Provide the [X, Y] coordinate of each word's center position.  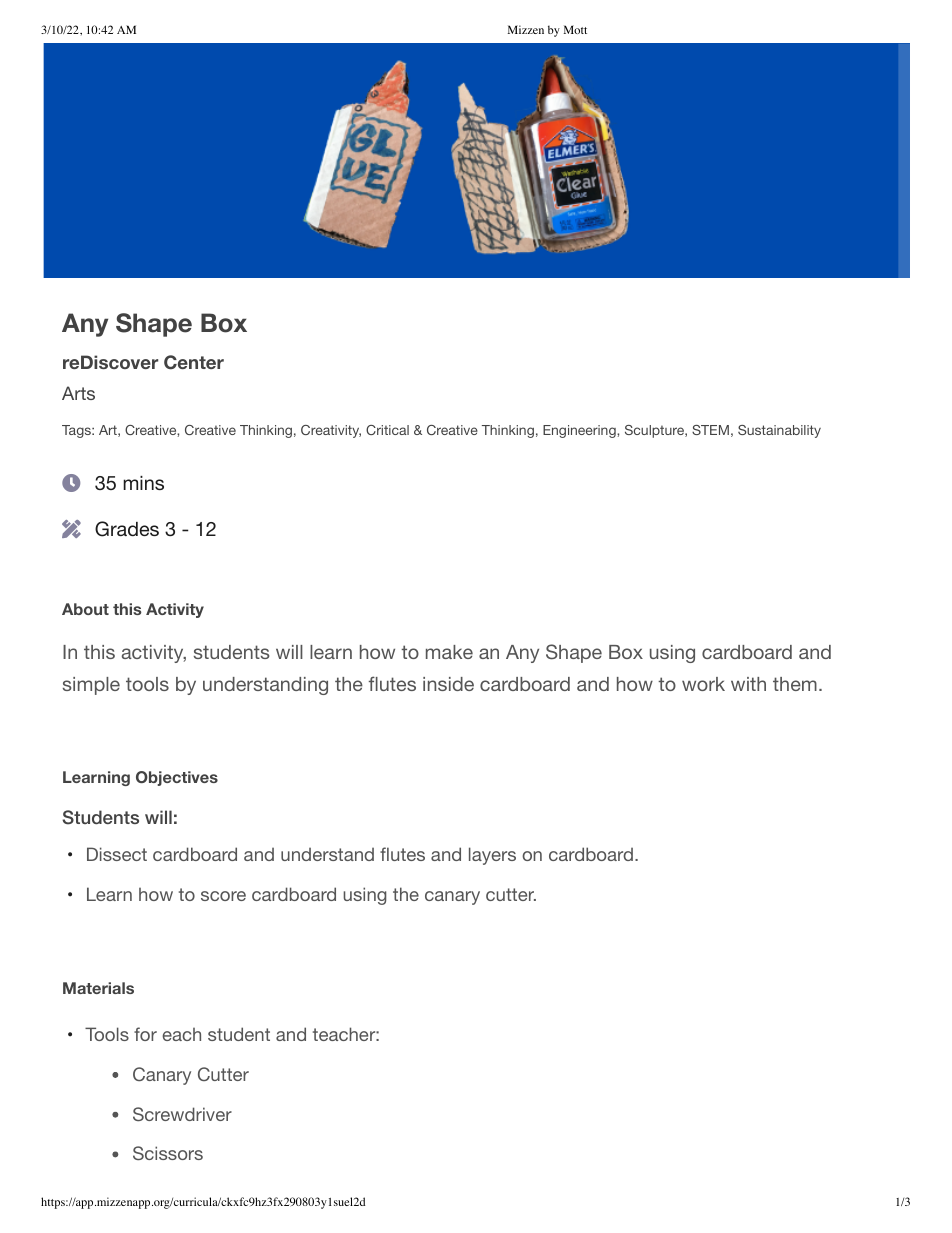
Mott [575, 29]
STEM [710, 430]
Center [194, 362]
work [703, 684]
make [449, 652]
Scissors [168, 1153]
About [85, 609]
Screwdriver [182, 1114]
